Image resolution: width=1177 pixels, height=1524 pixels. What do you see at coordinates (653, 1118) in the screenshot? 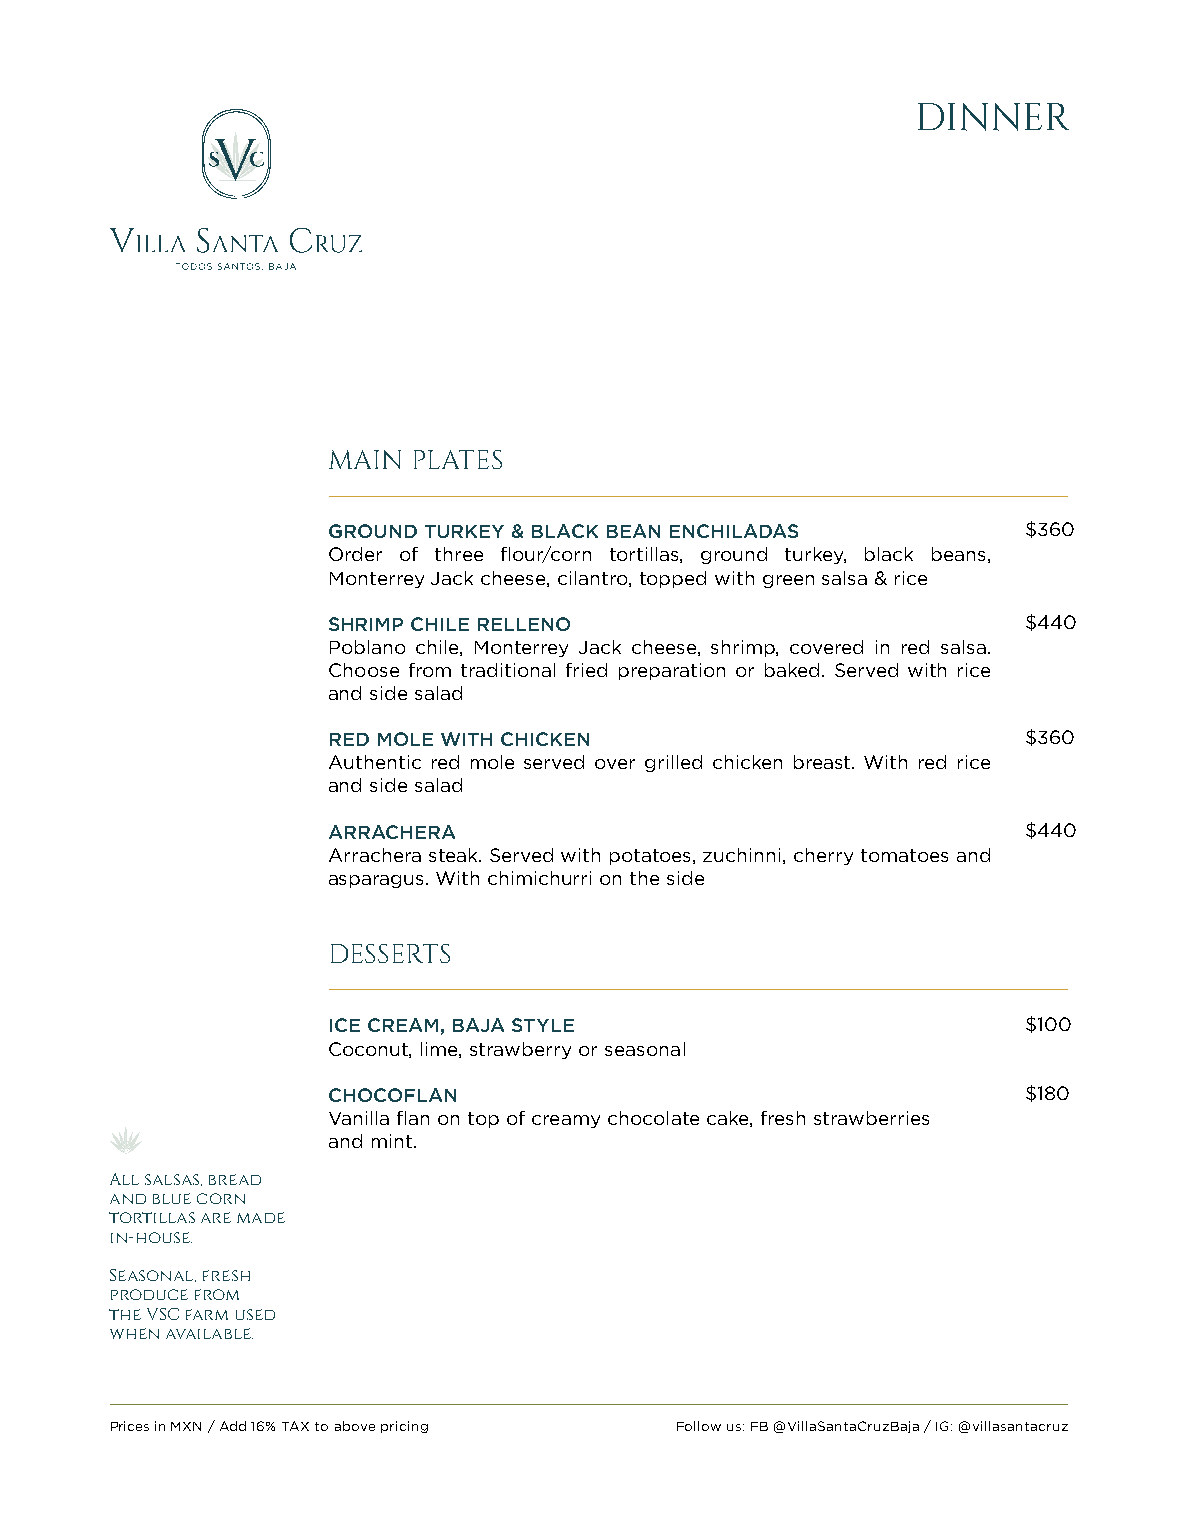
I see `chocolate` at bounding box center [653, 1118].
